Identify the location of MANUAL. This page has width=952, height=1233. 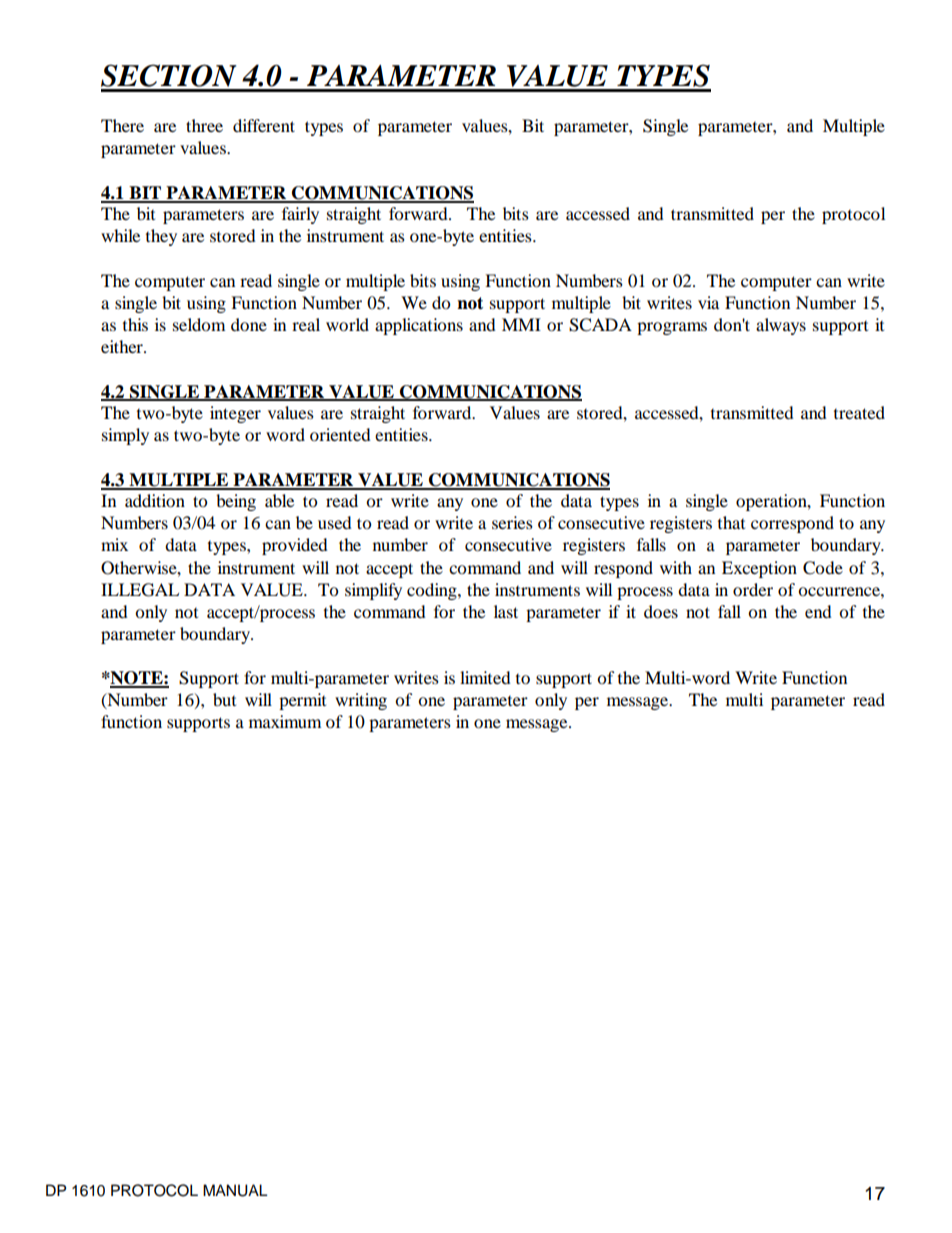
(235, 1190).
